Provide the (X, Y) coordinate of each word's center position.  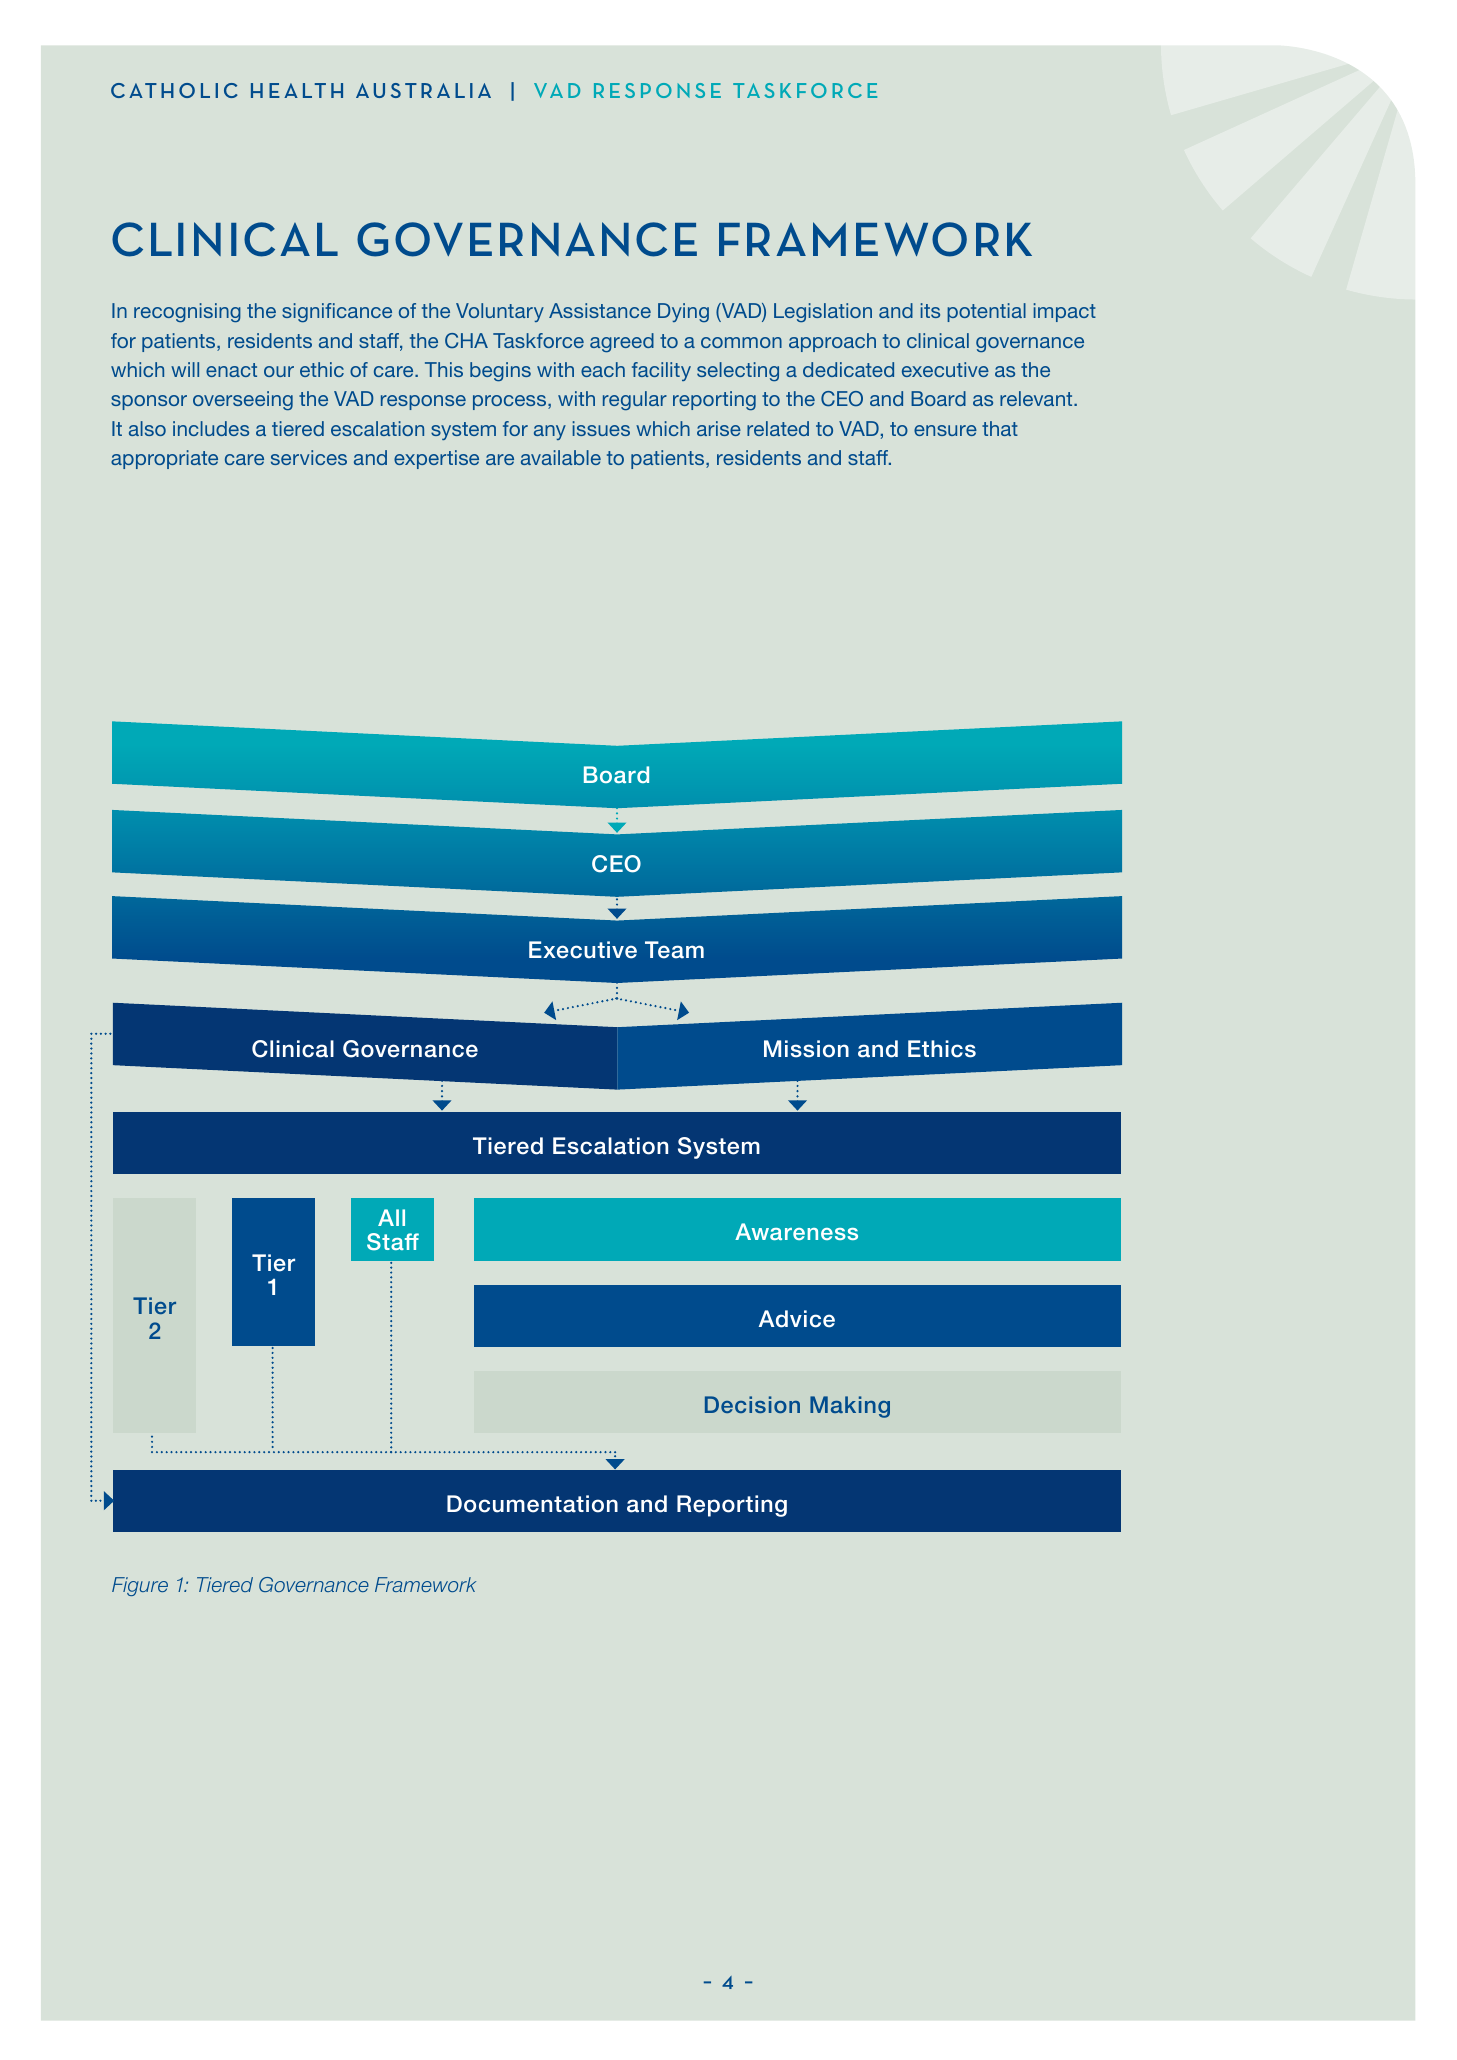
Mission (806, 1049)
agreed (622, 342)
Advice (797, 1319)
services (309, 457)
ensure (945, 430)
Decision (752, 1404)
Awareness (796, 1231)
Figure (140, 1586)
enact (231, 370)
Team (674, 950)
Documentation (532, 1504)
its (930, 310)
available (561, 457)
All (391, 1217)
